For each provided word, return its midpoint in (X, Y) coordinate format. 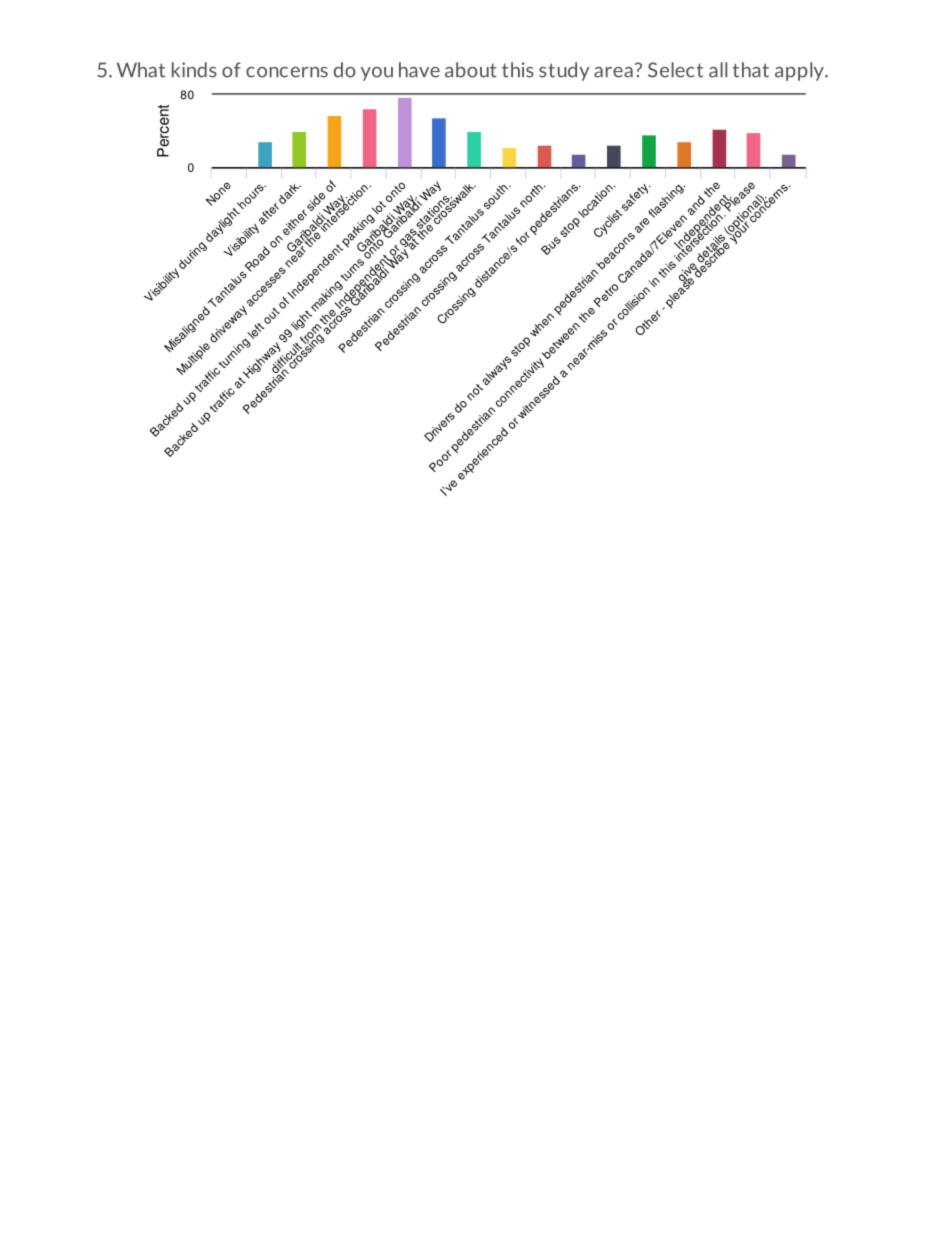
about (471, 70)
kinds (194, 70)
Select (675, 70)
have (419, 70)
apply (800, 71)
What (141, 70)
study (564, 71)
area (613, 72)
